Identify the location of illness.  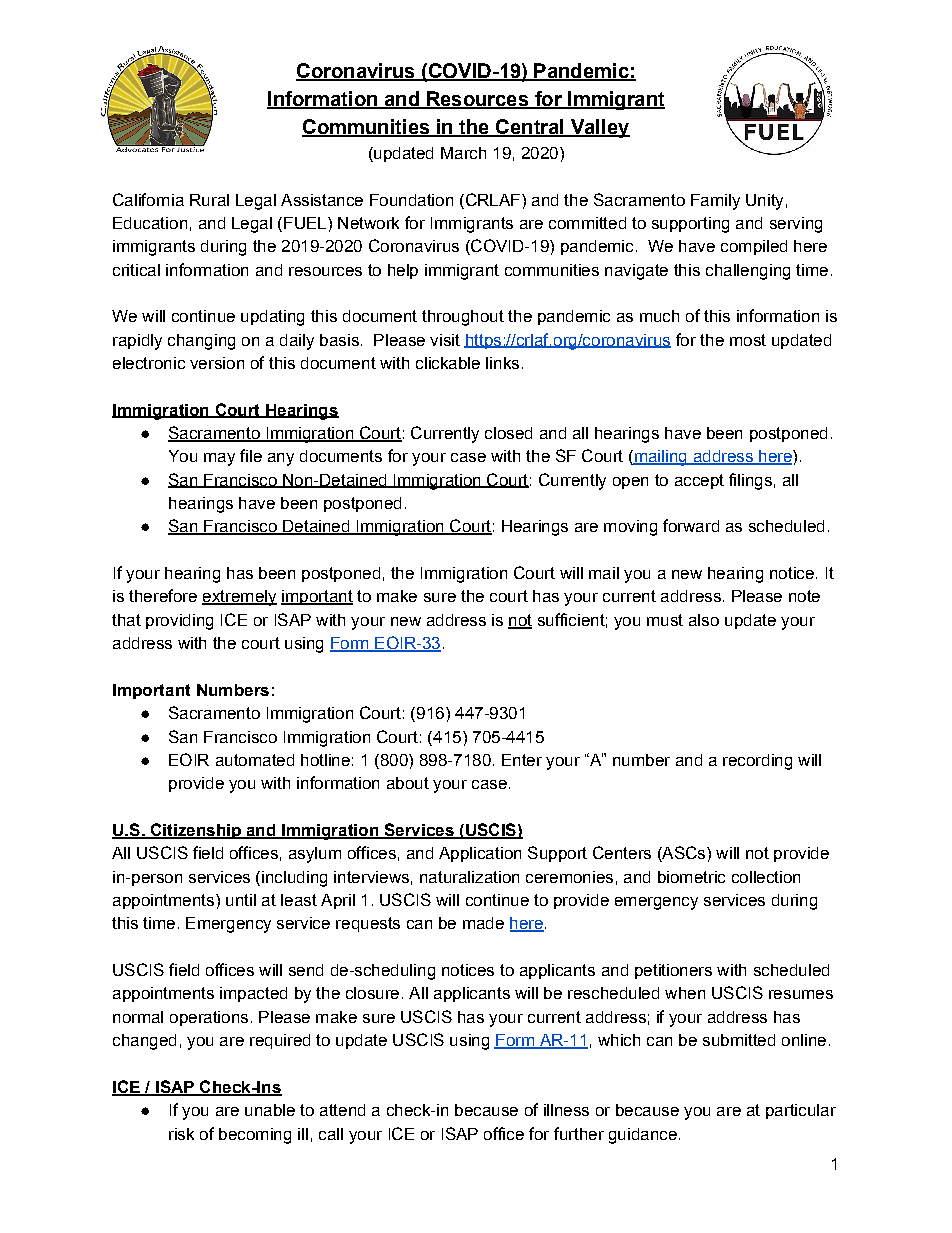
(566, 1110).
